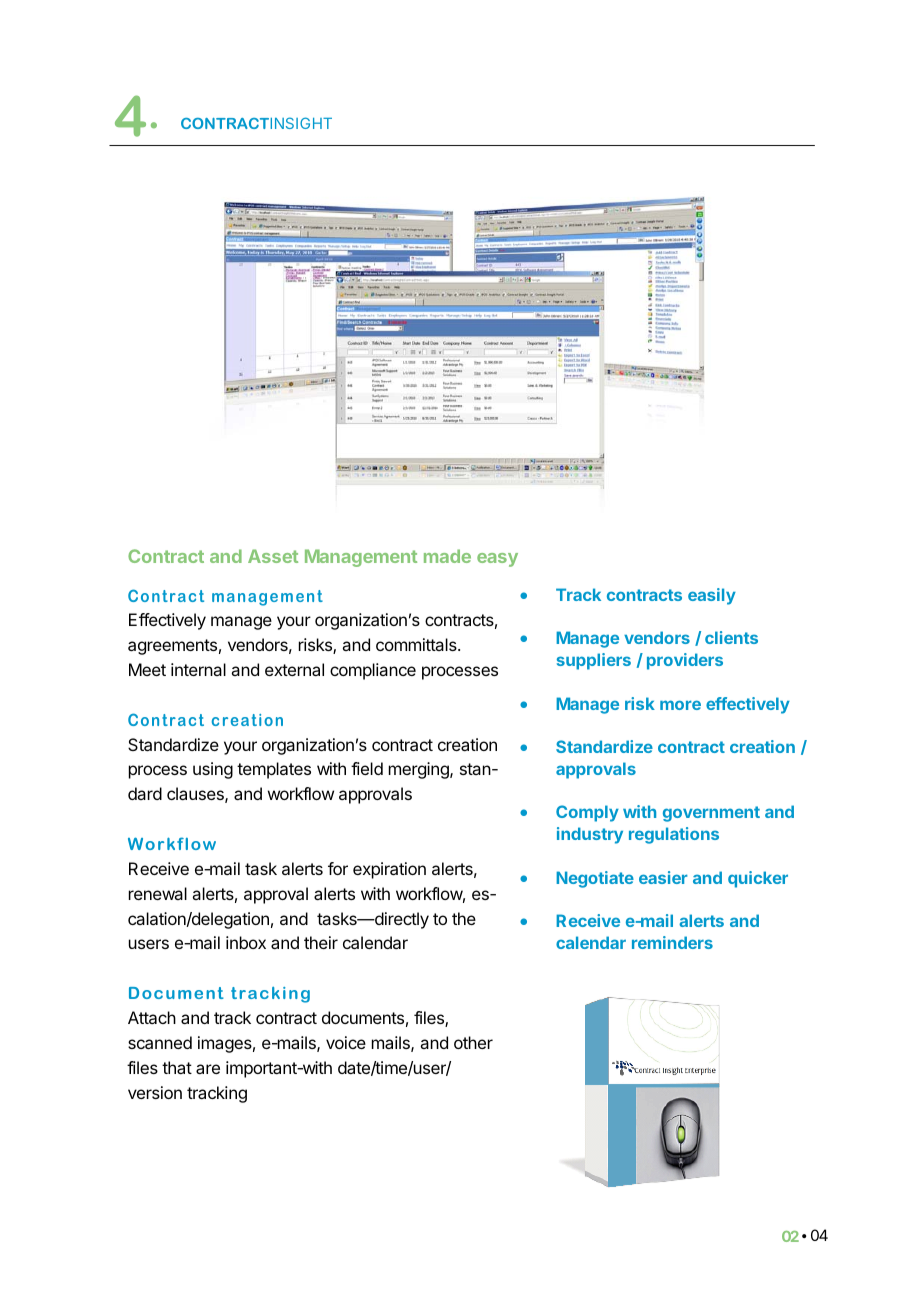 This page has width=924, height=1308. What do you see at coordinates (213, 770) in the page?
I see `using` at bounding box center [213, 770].
